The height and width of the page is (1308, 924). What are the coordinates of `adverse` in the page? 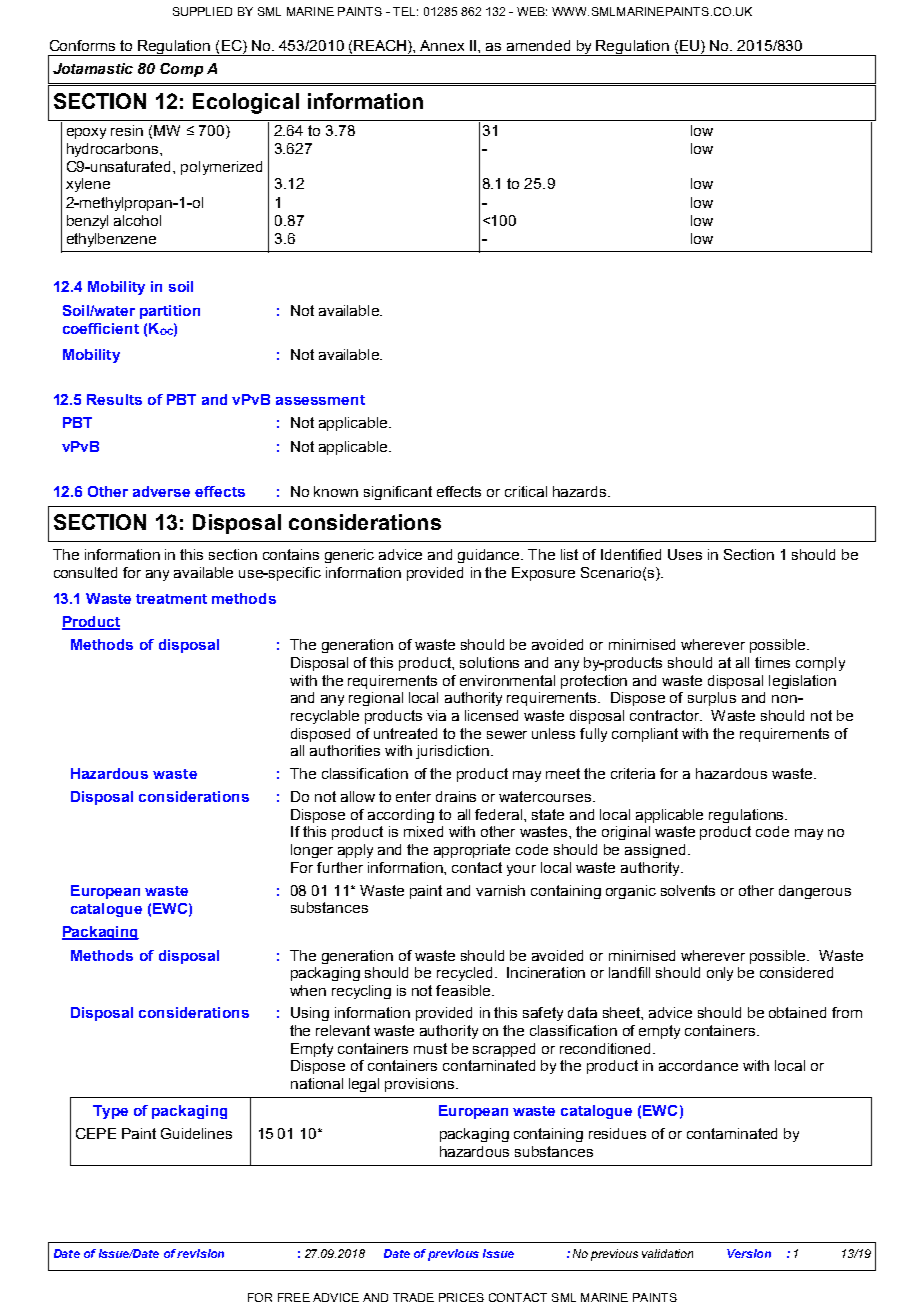 It's located at (161, 491).
